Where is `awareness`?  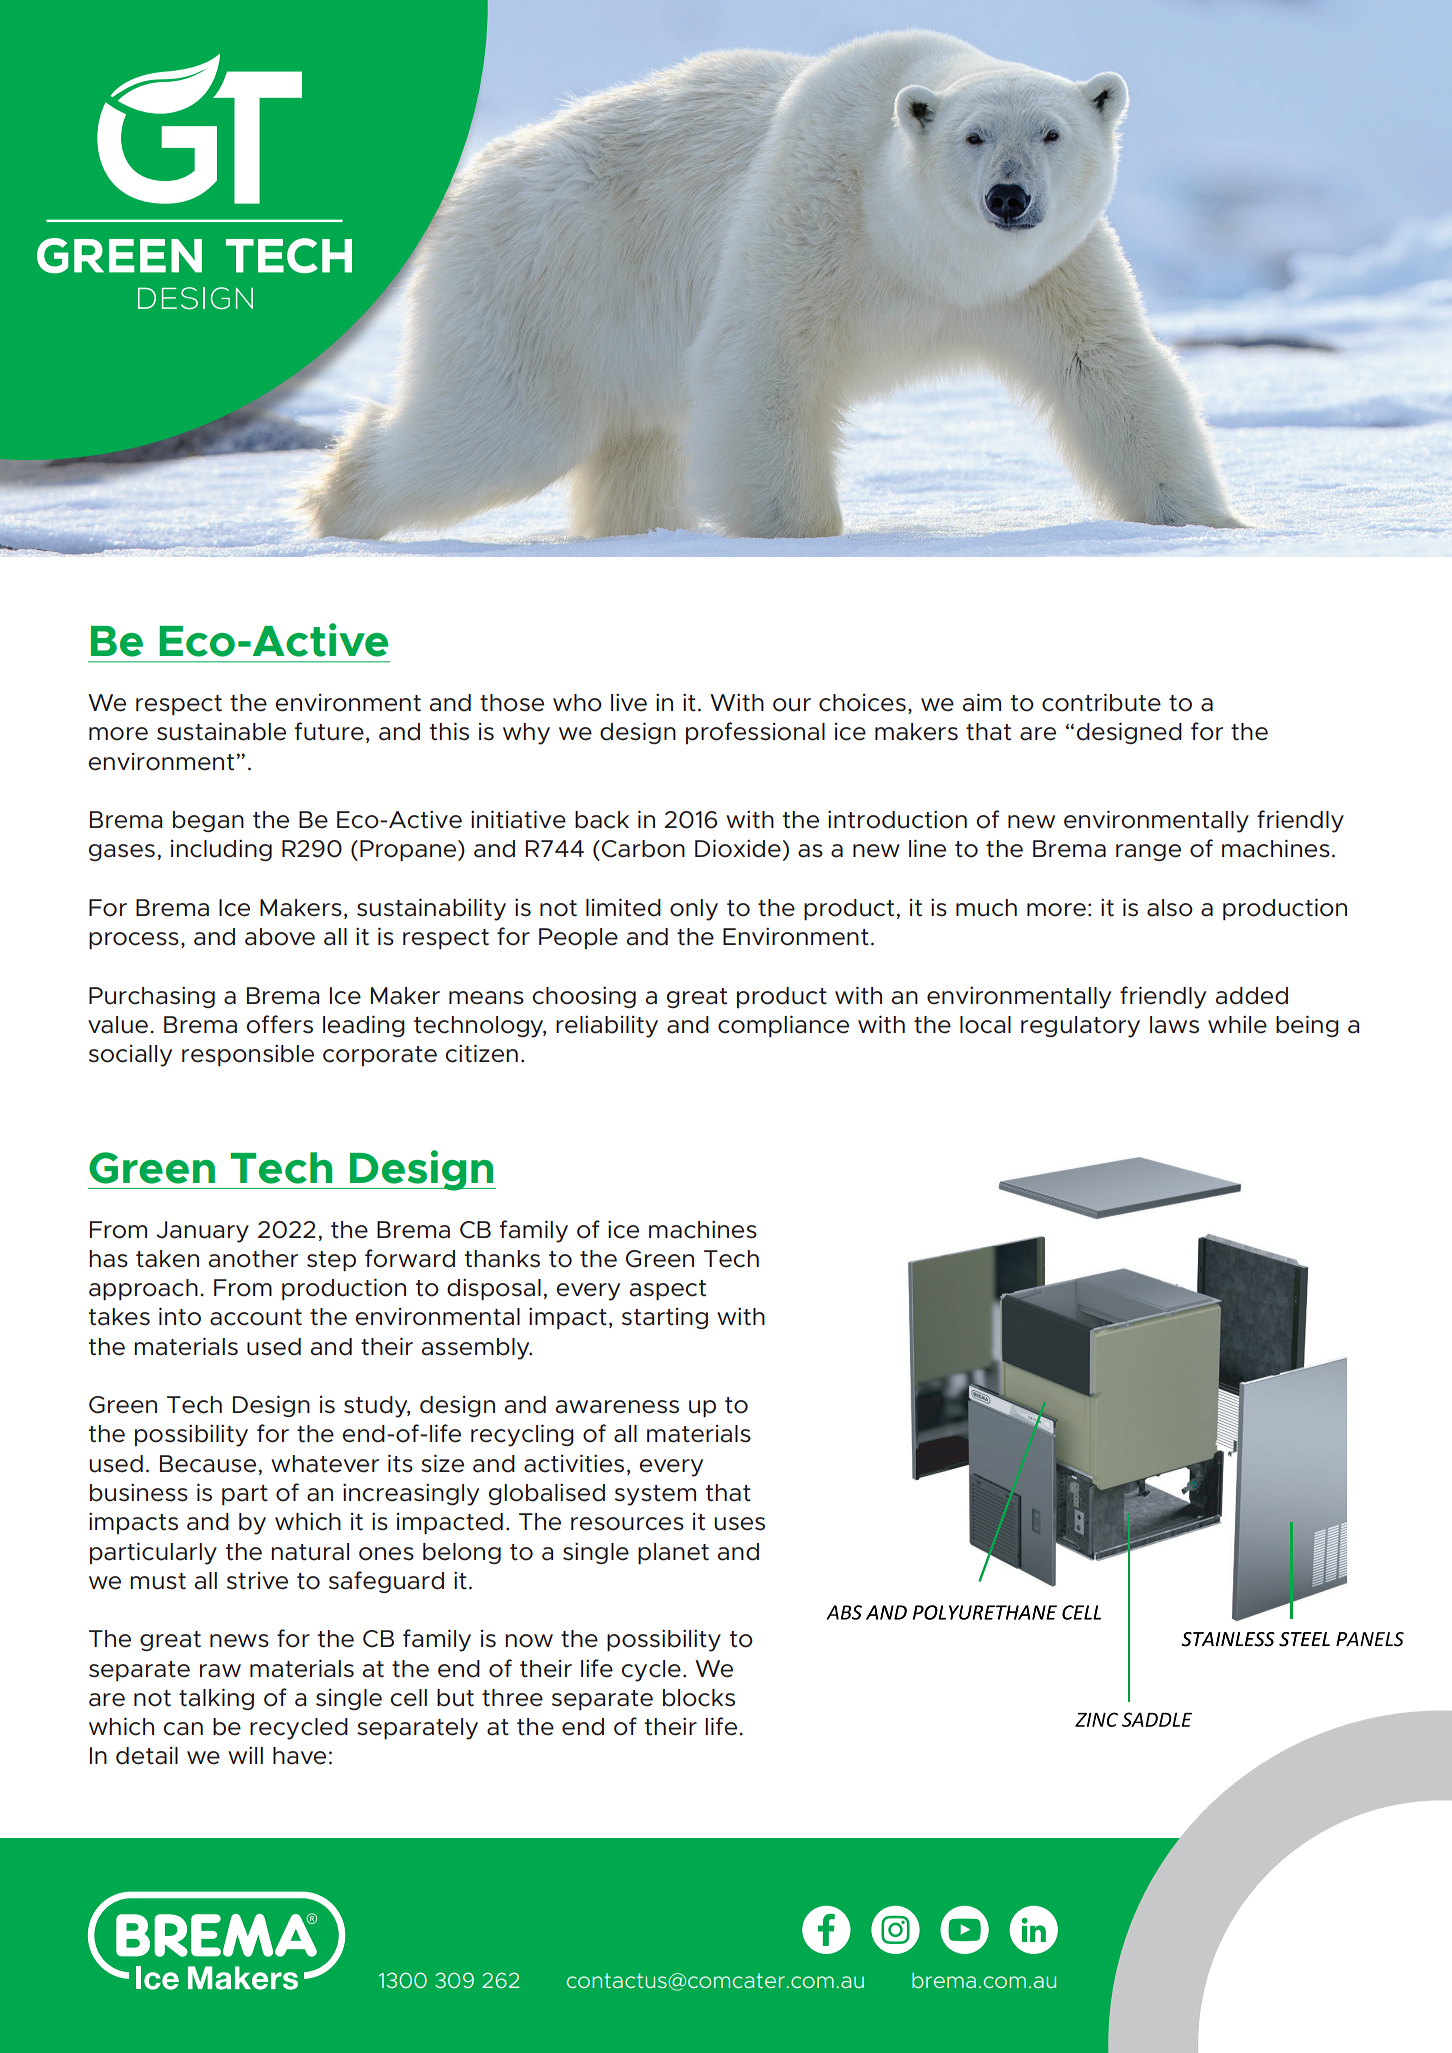 awareness is located at coordinates (617, 1407).
